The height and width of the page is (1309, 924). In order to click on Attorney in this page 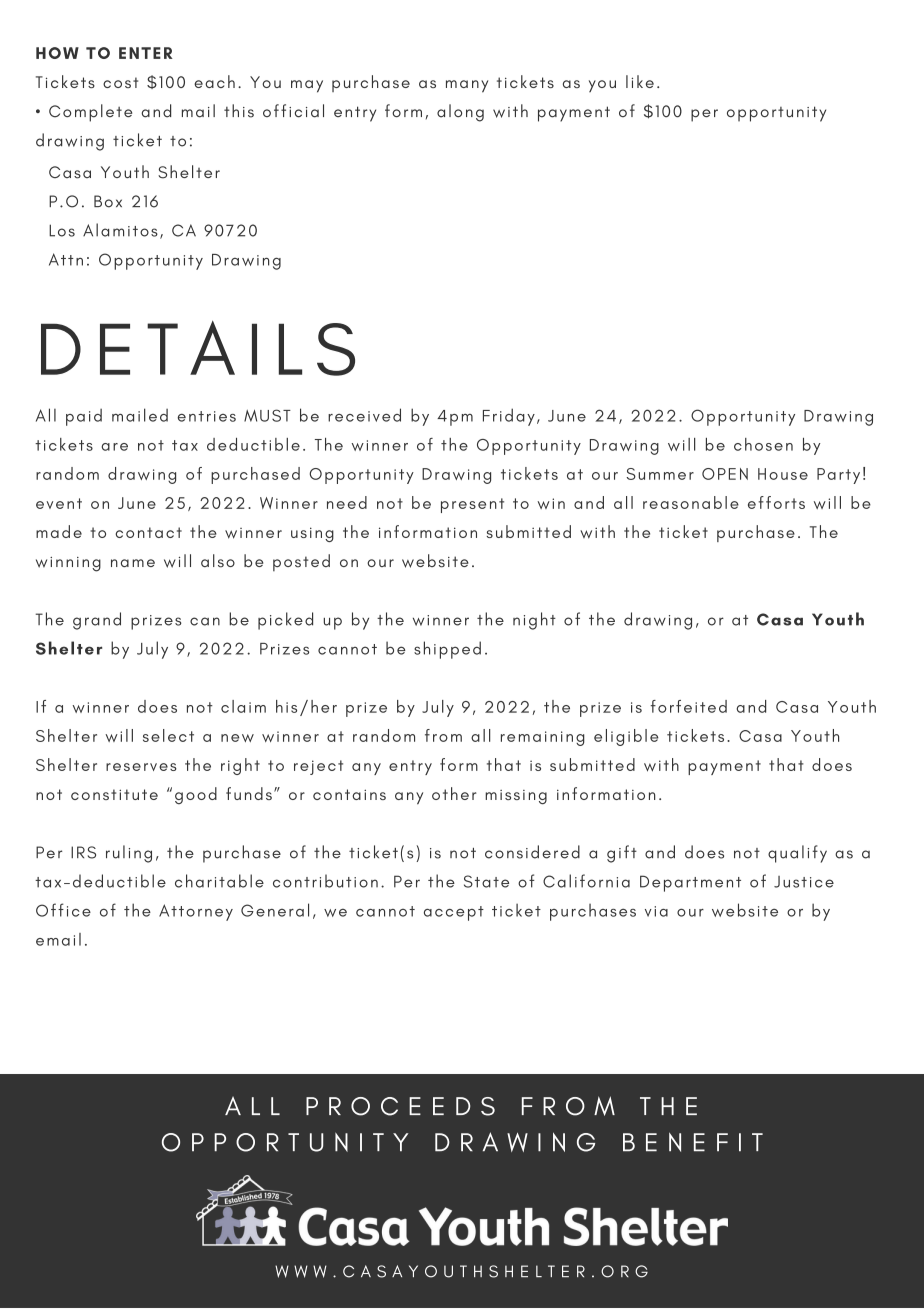, I will do `click(196, 912)`.
